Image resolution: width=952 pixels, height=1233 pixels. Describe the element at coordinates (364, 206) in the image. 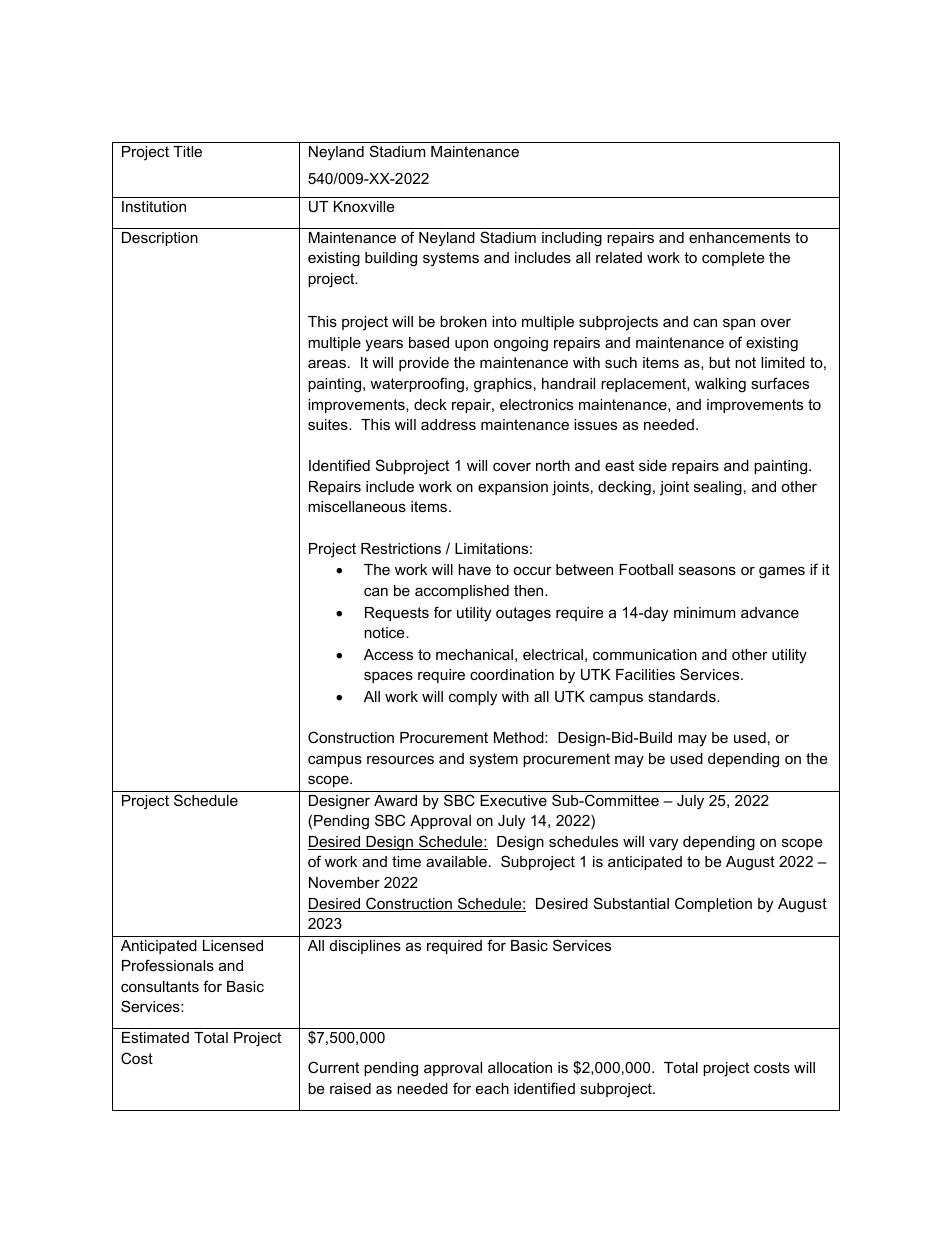

I see `Knoxville` at that location.
